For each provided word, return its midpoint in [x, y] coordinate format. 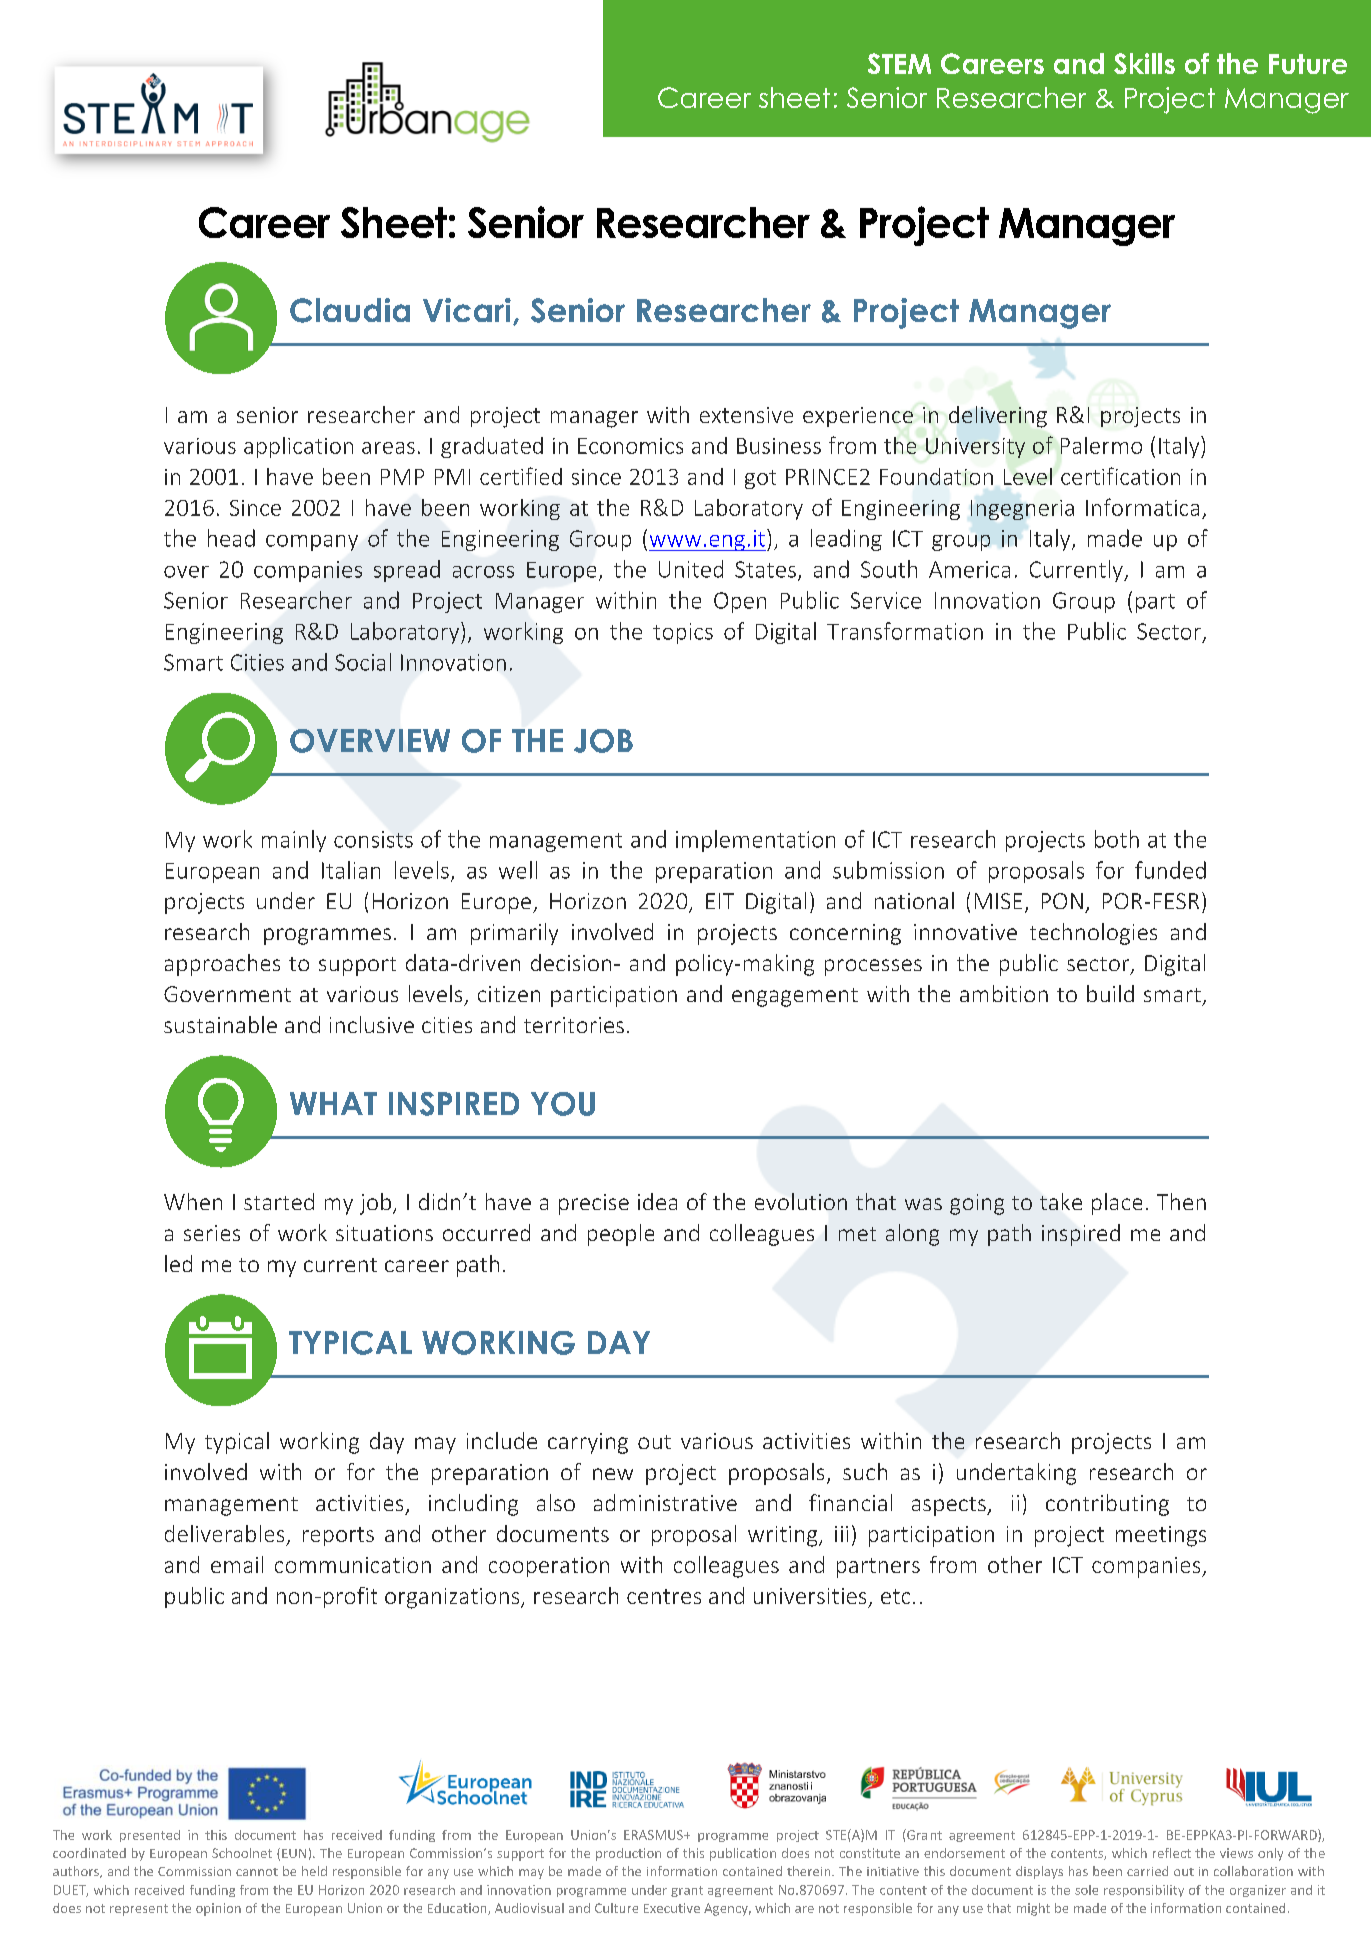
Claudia [350, 310]
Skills [1144, 63]
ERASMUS [654, 1835]
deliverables [224, 1533]
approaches [222, 965]
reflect [1172, 1853]
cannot [257, 1872]
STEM [899, 63]
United [691, 569]
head [231, 538]
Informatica [1142, 507]
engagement [795, 997]
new [613, 1474]
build [1110, 993]
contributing [1107, 1505]
